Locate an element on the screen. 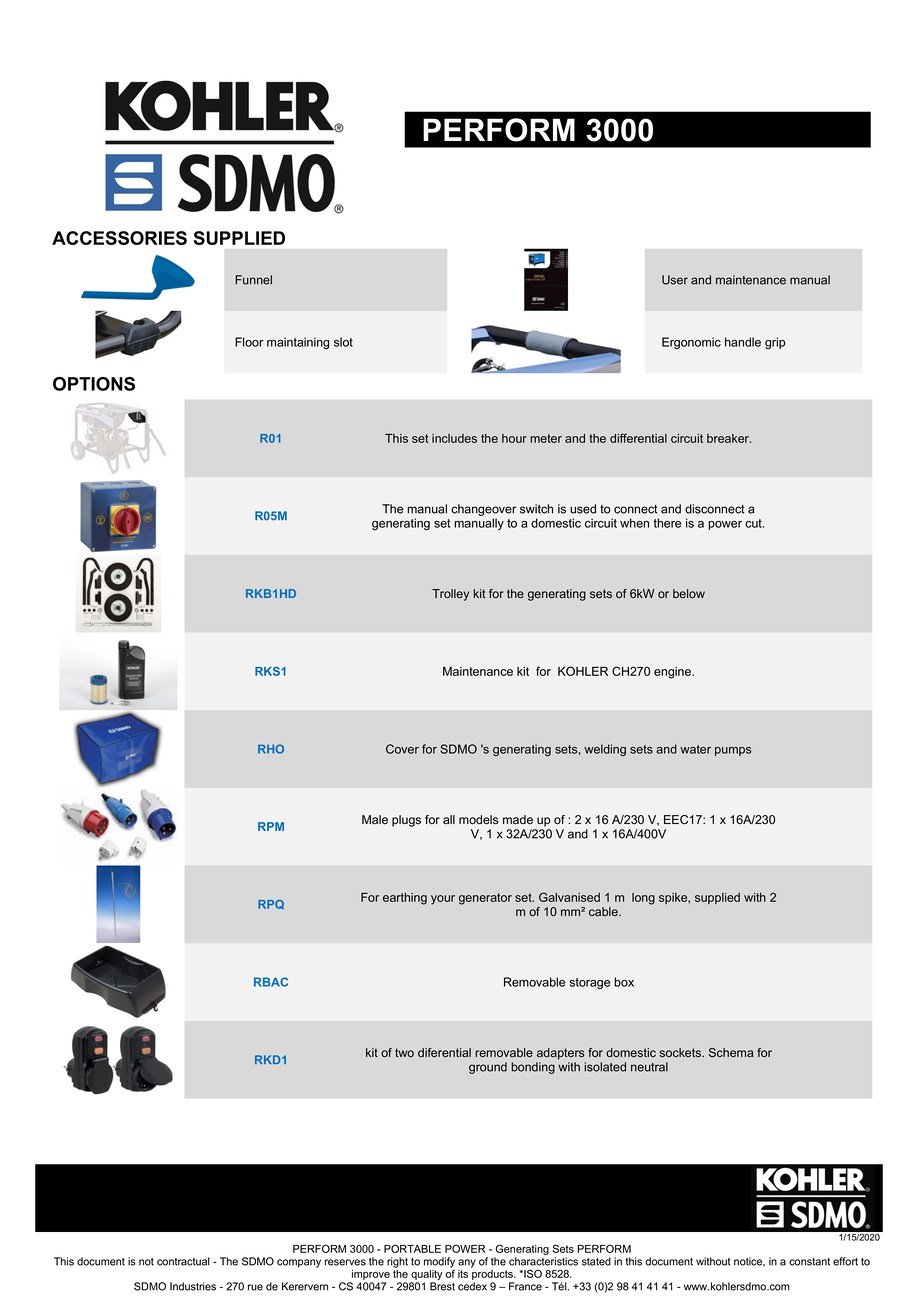 The width and height of the screenshot is (924, 1308). OPTIONS is located at coordinates (94, 384).
